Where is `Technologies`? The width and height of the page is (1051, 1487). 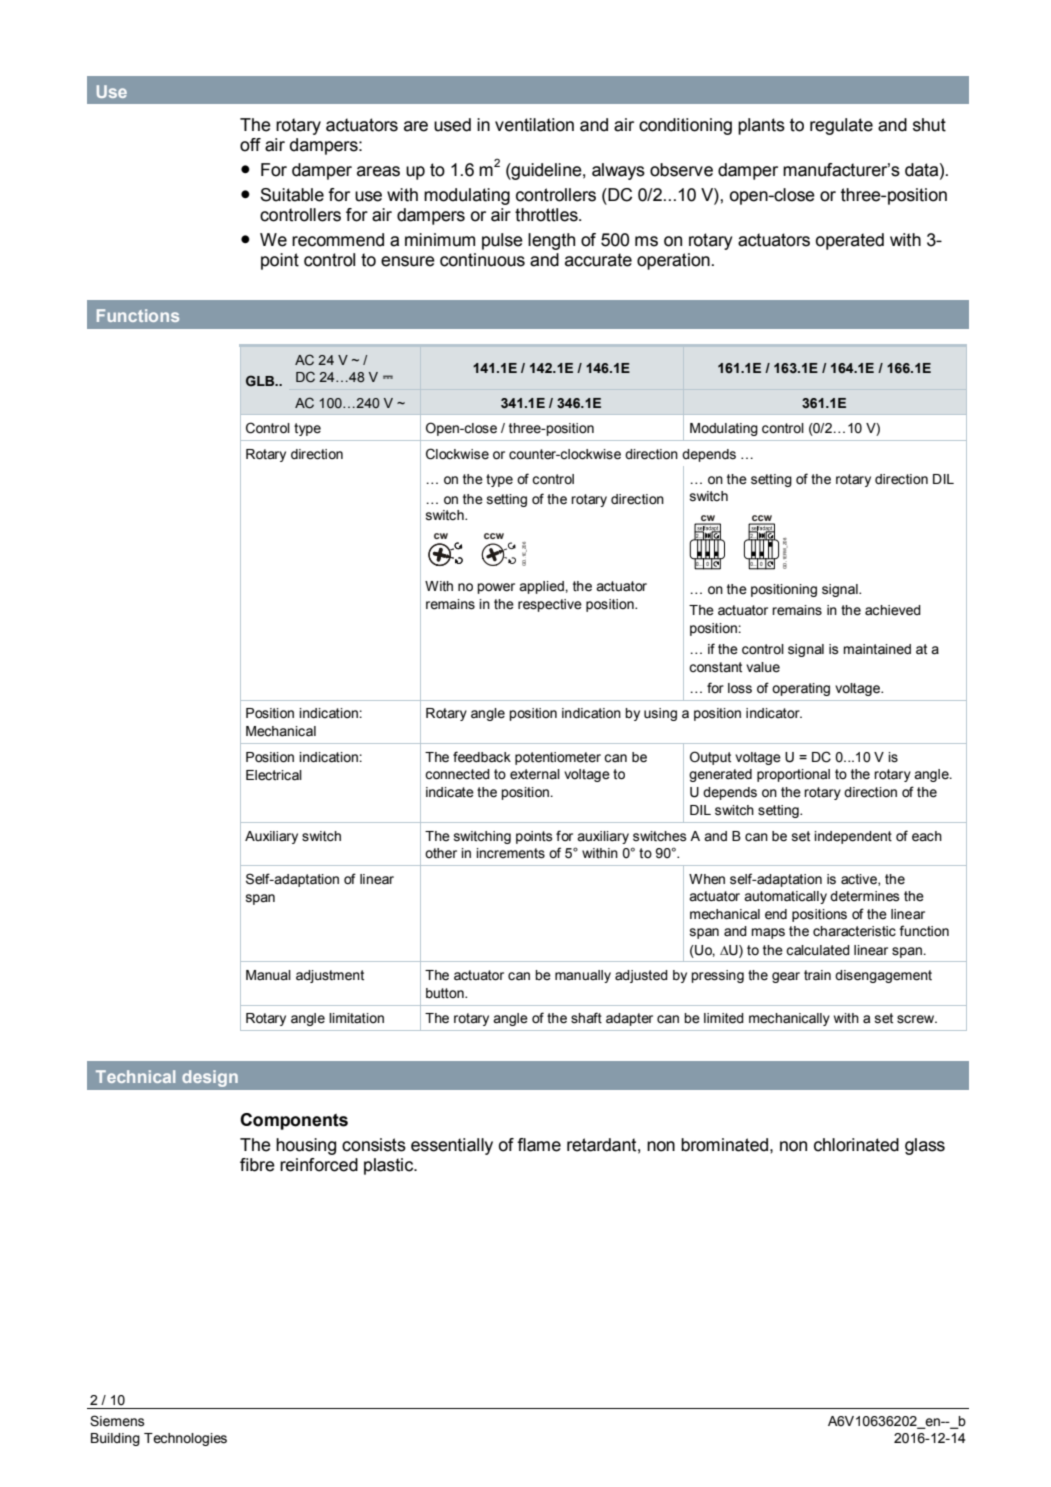
Technologies is located at coordinates (185, 1439).
